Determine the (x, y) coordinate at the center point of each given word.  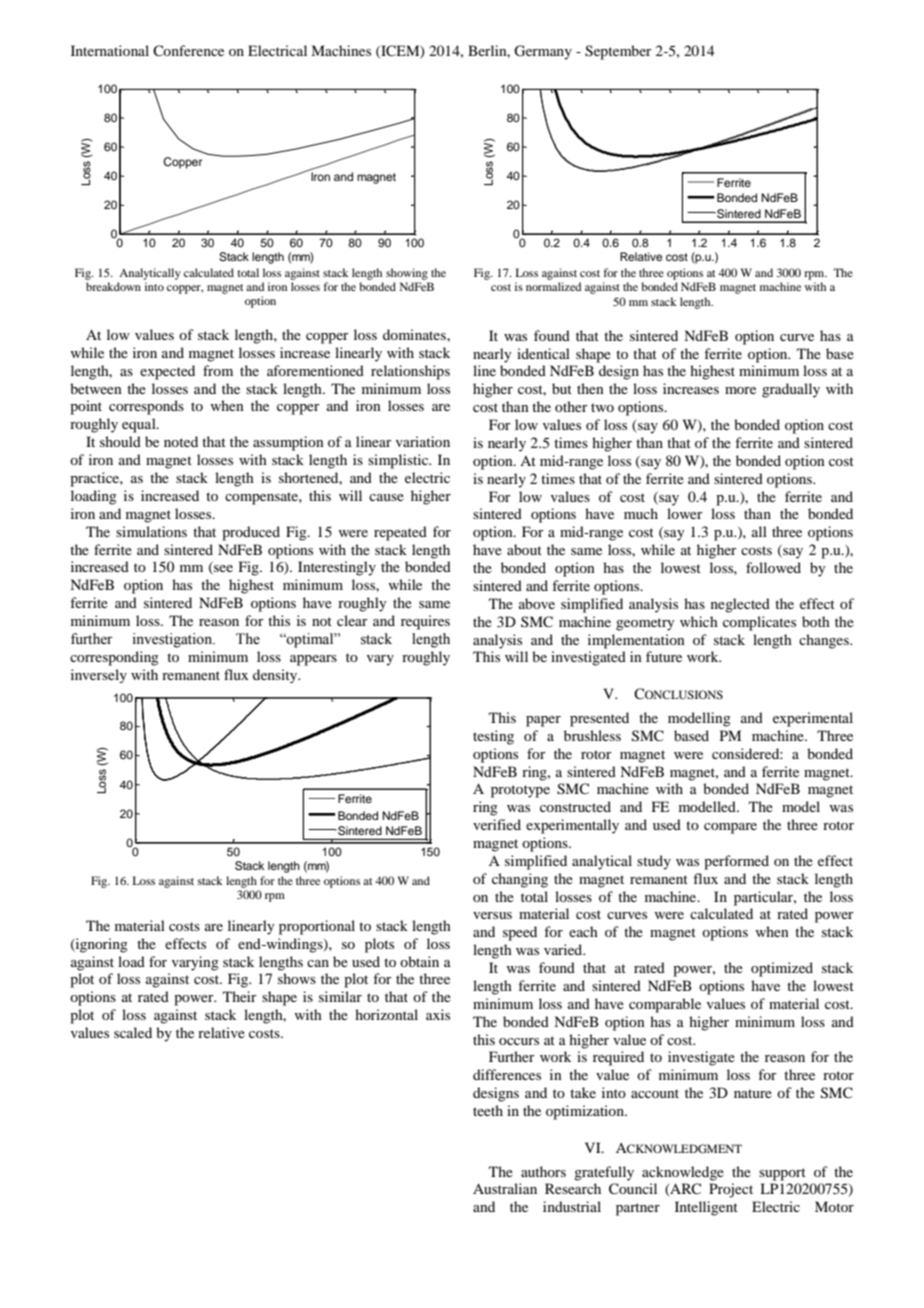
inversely (99, 676)
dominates (415, 334)
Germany (543, 52)
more (740, 390)
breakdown (113, 286)
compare (730, 828)
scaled (133, 1032)
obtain (419, 961)
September (618, 52)
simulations (151, 531)
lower (685, 513)
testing (493, 737)
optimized (782, 969)
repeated (400, 533)
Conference (188, 50)
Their (240, 996)
